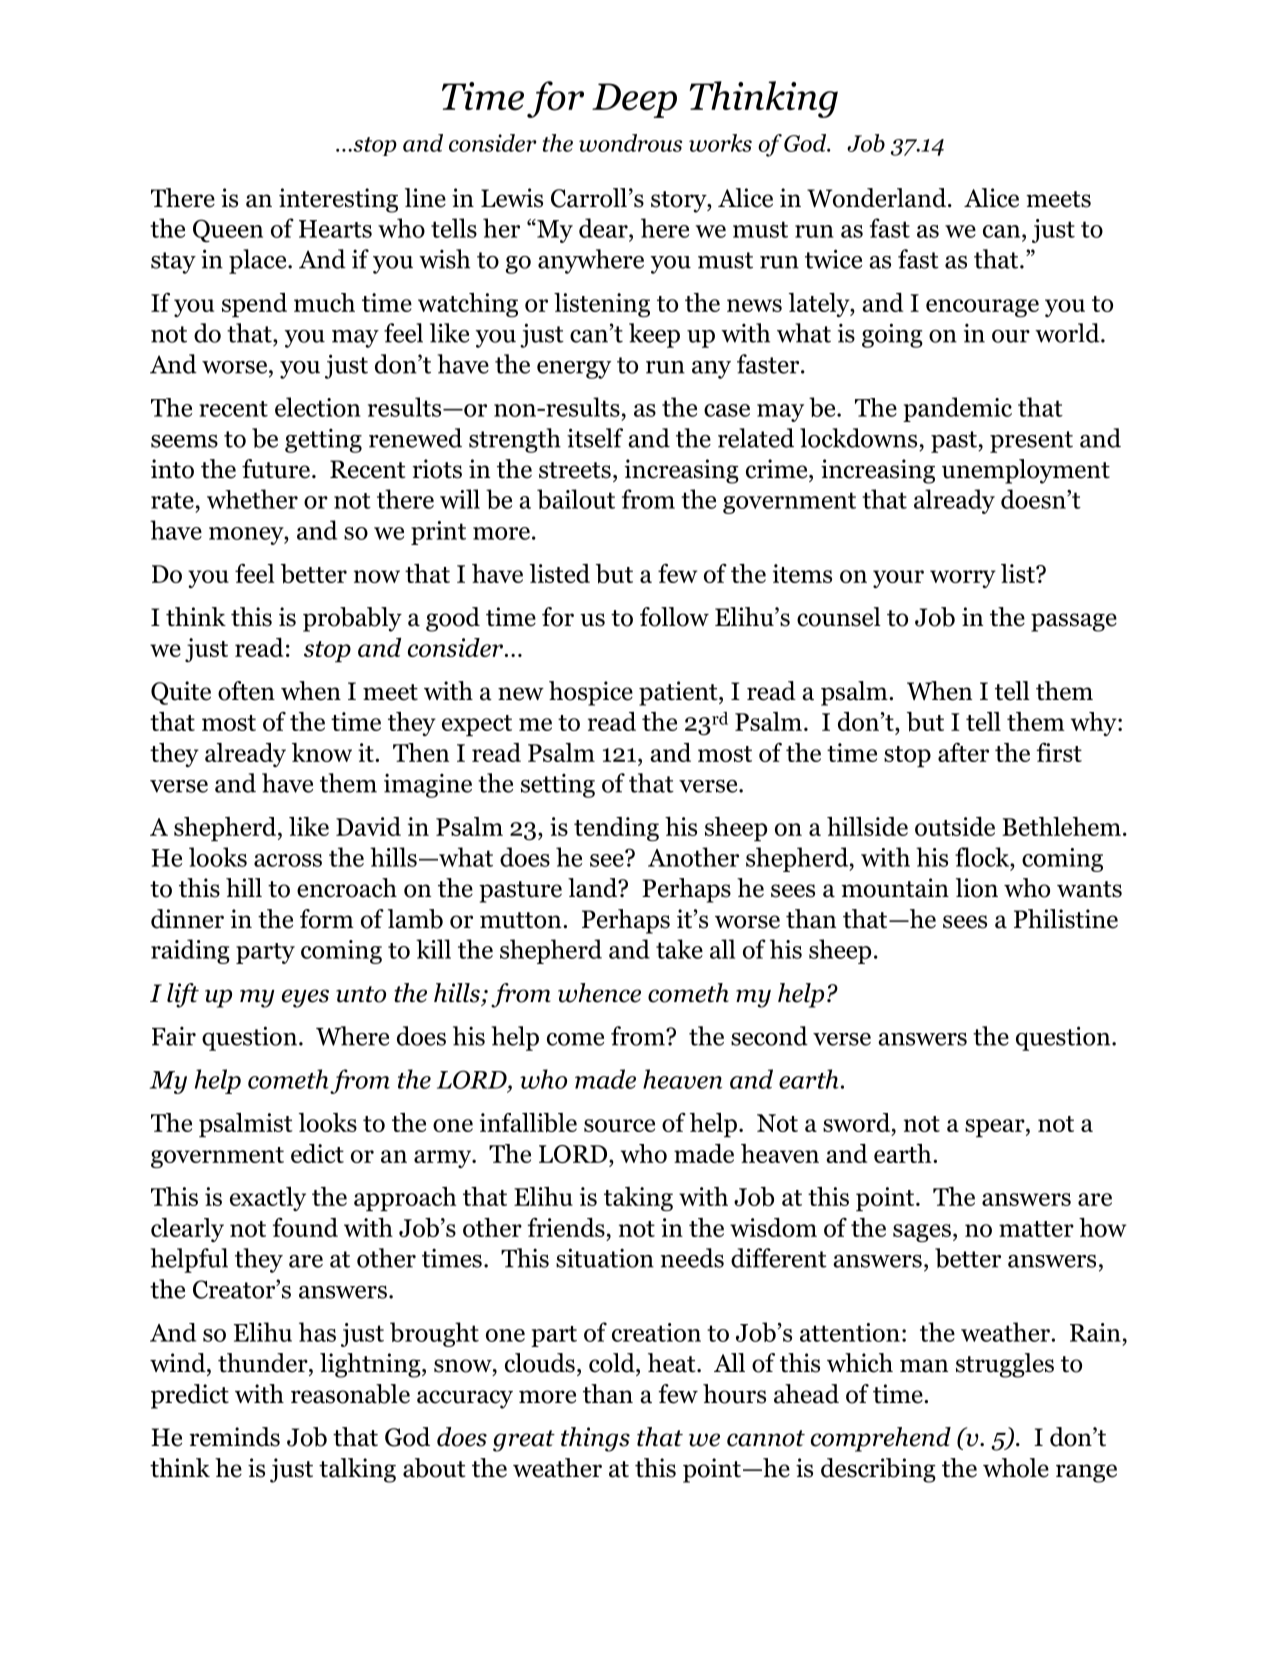 The height and width of the screenshot is (1655, 1279). What do you see at coordinates (595, 1439) in the screenshot?
I see `things` at bounding box center [595, 1439].
